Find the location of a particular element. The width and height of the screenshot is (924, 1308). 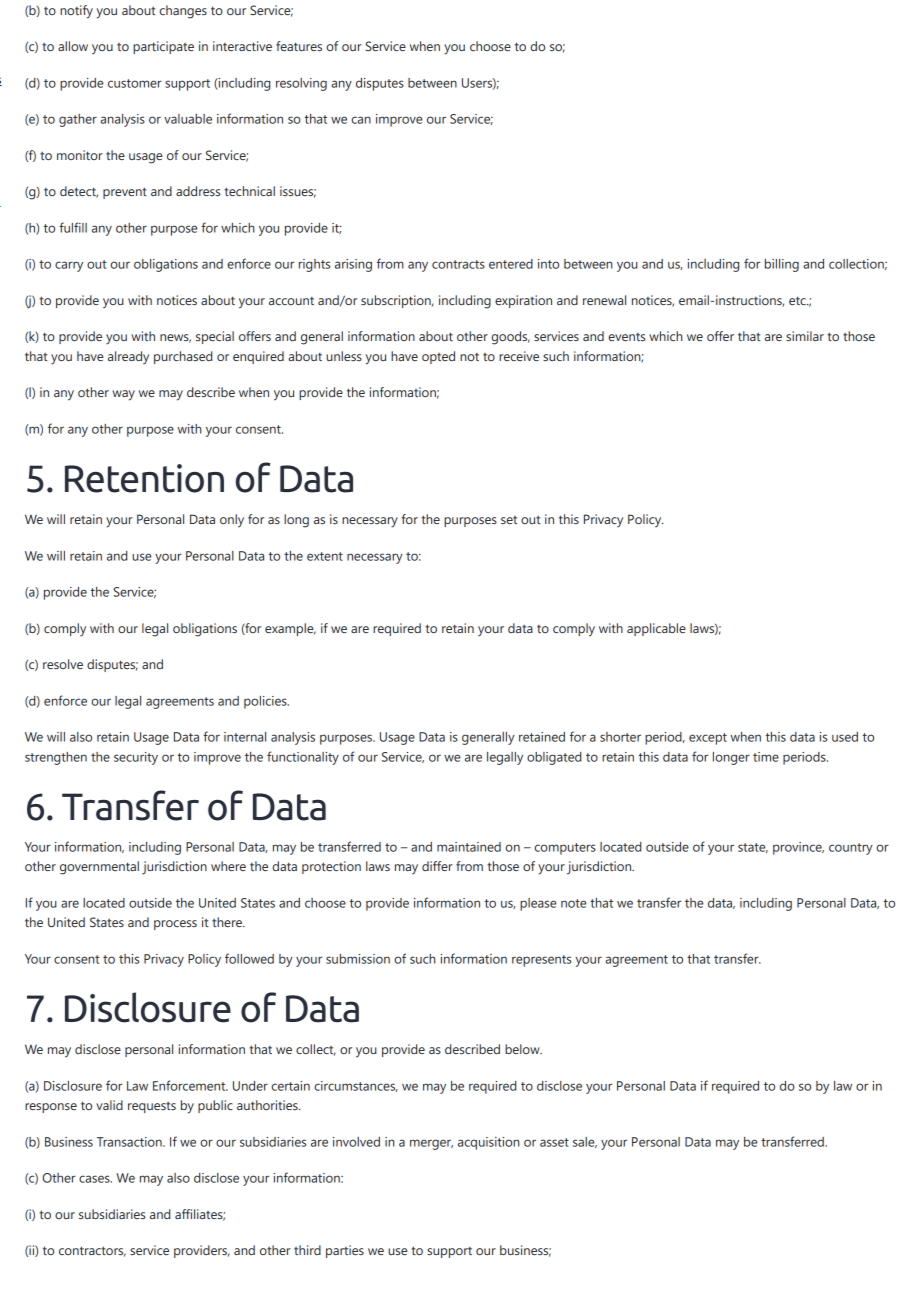

participate is located at coordinates (163, 47).
